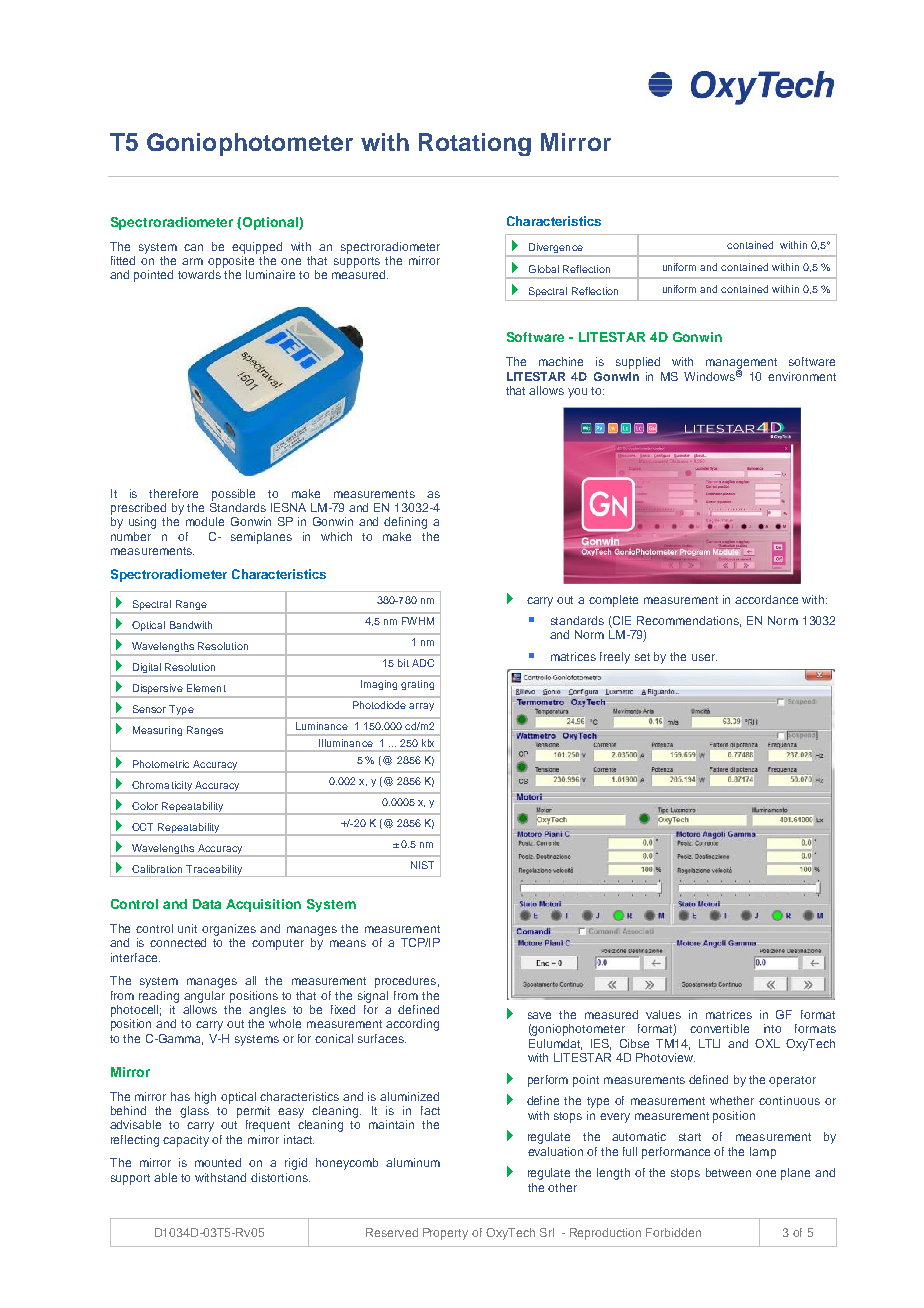 The height and width of the screenshot is (1308, 924). I want to click on supplied, so click(638, 363).
